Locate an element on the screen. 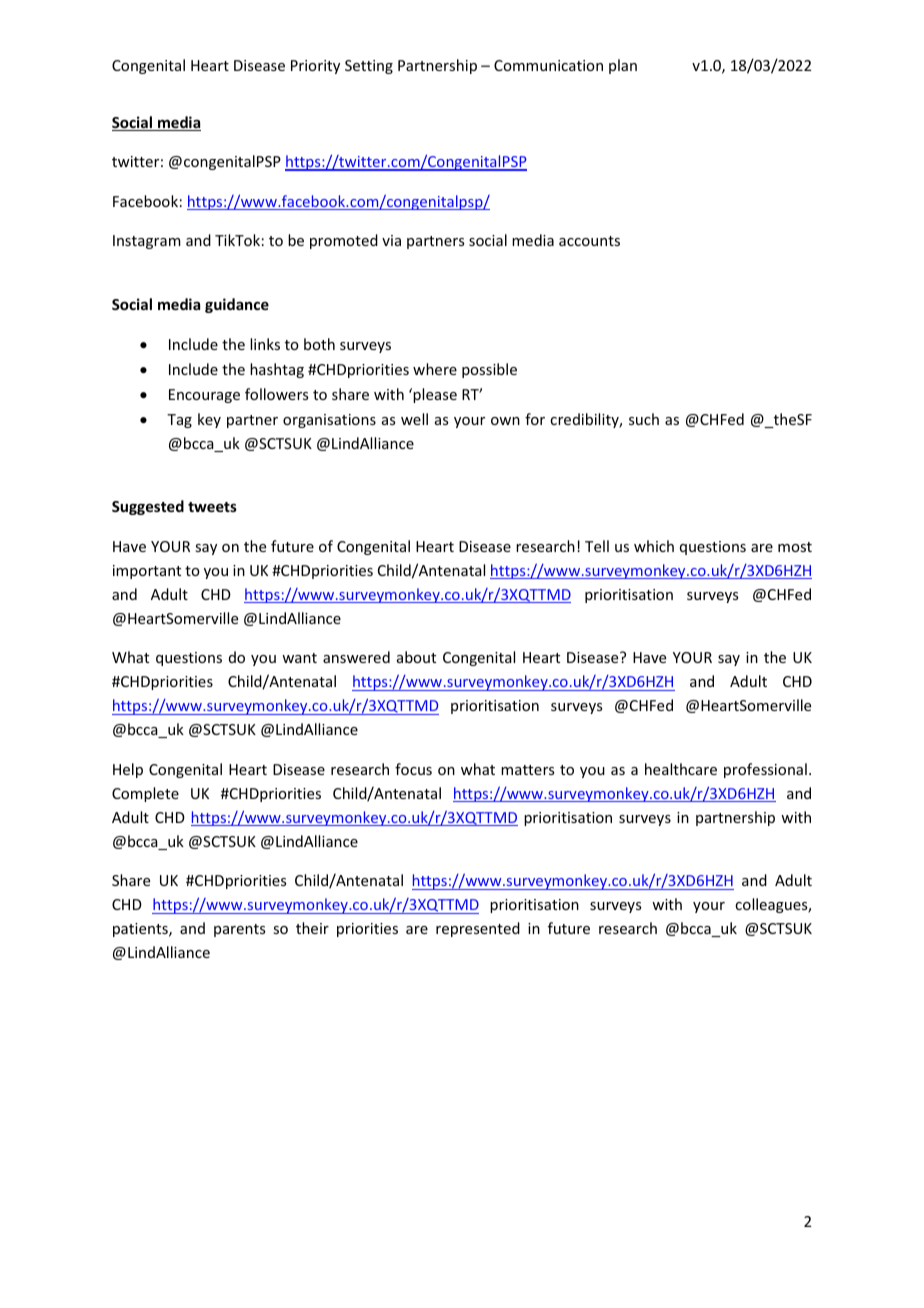  plan is located at coordinates (623, 66).
